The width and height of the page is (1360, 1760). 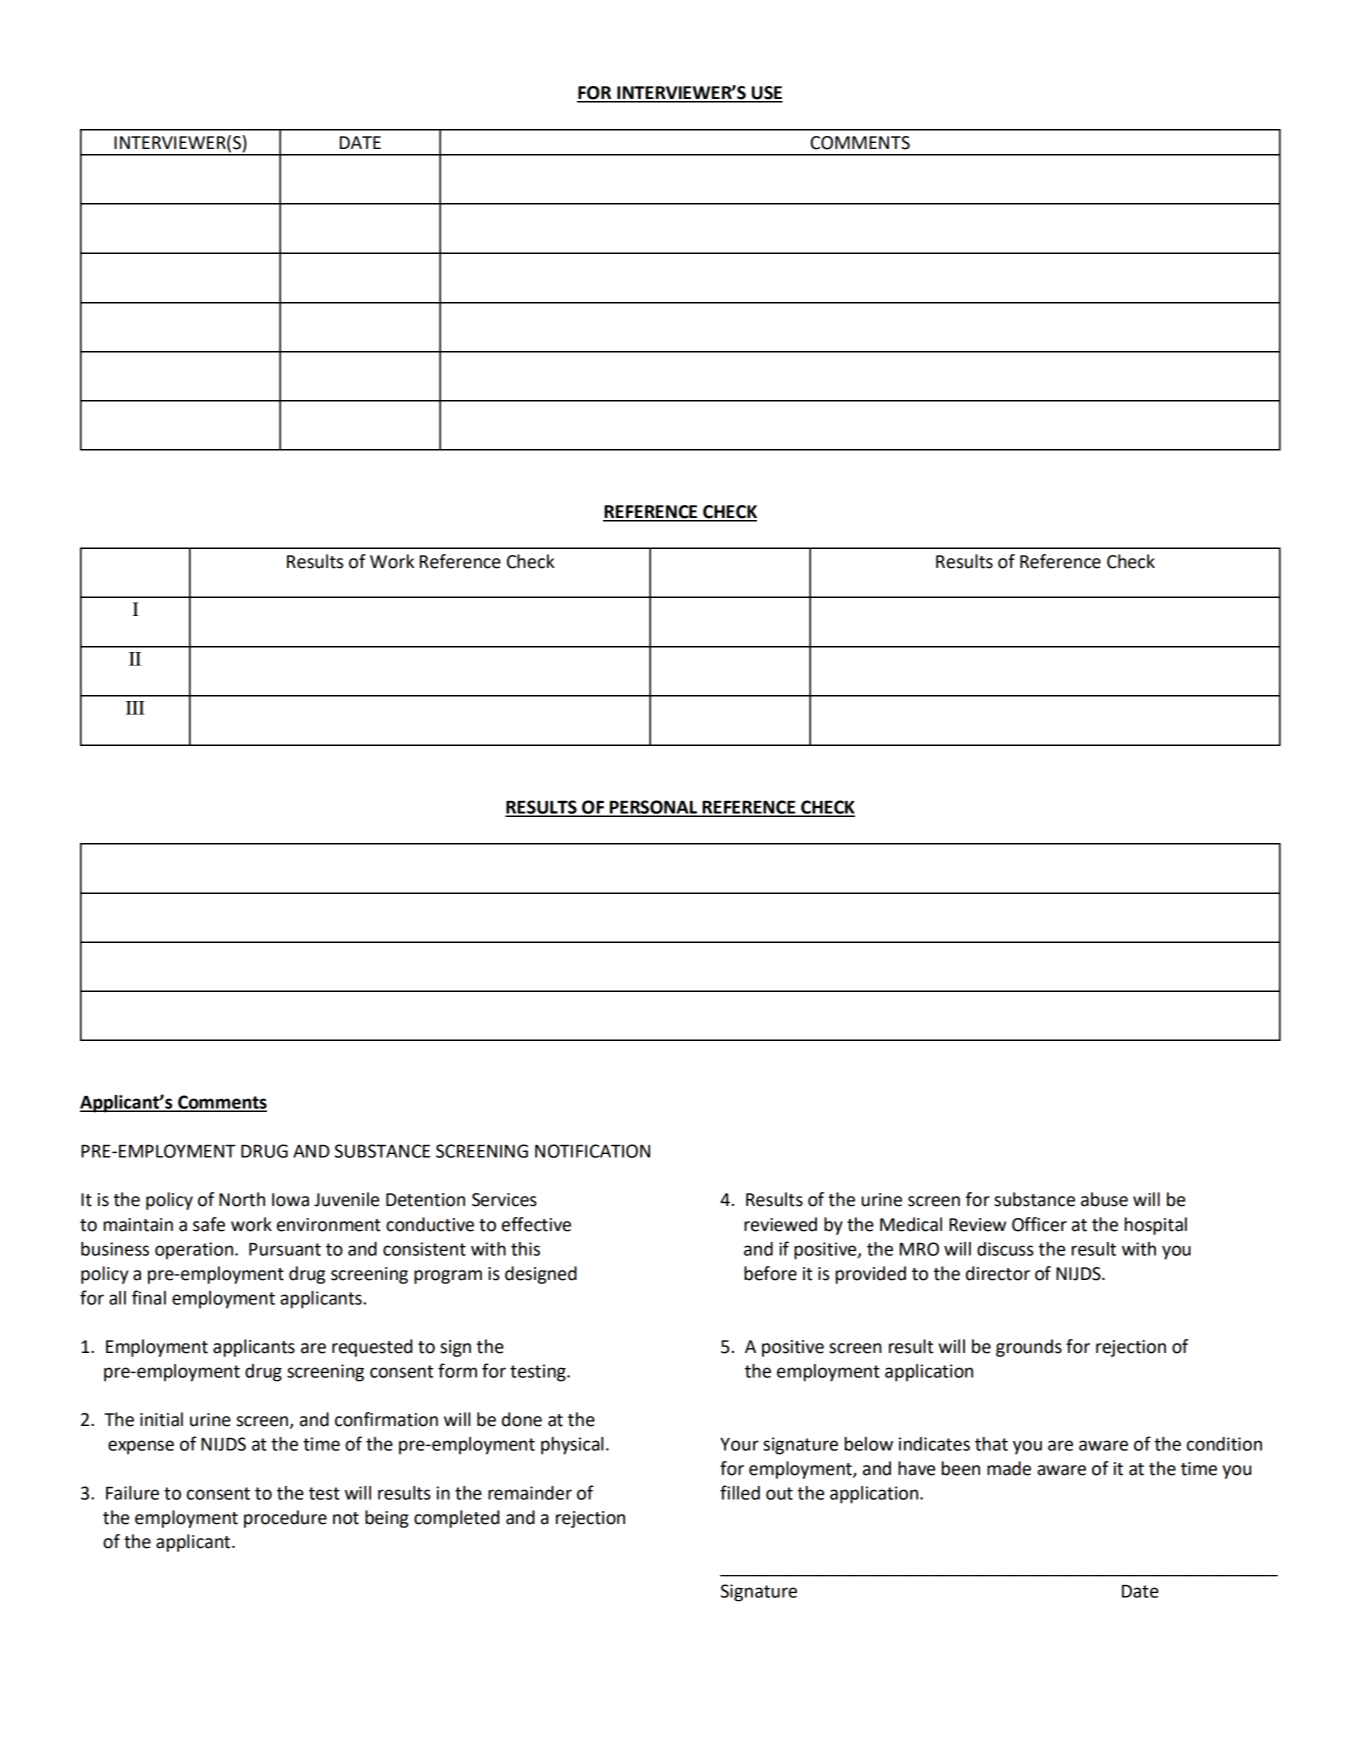 I want to click on III, so click(x=135, y=708).
